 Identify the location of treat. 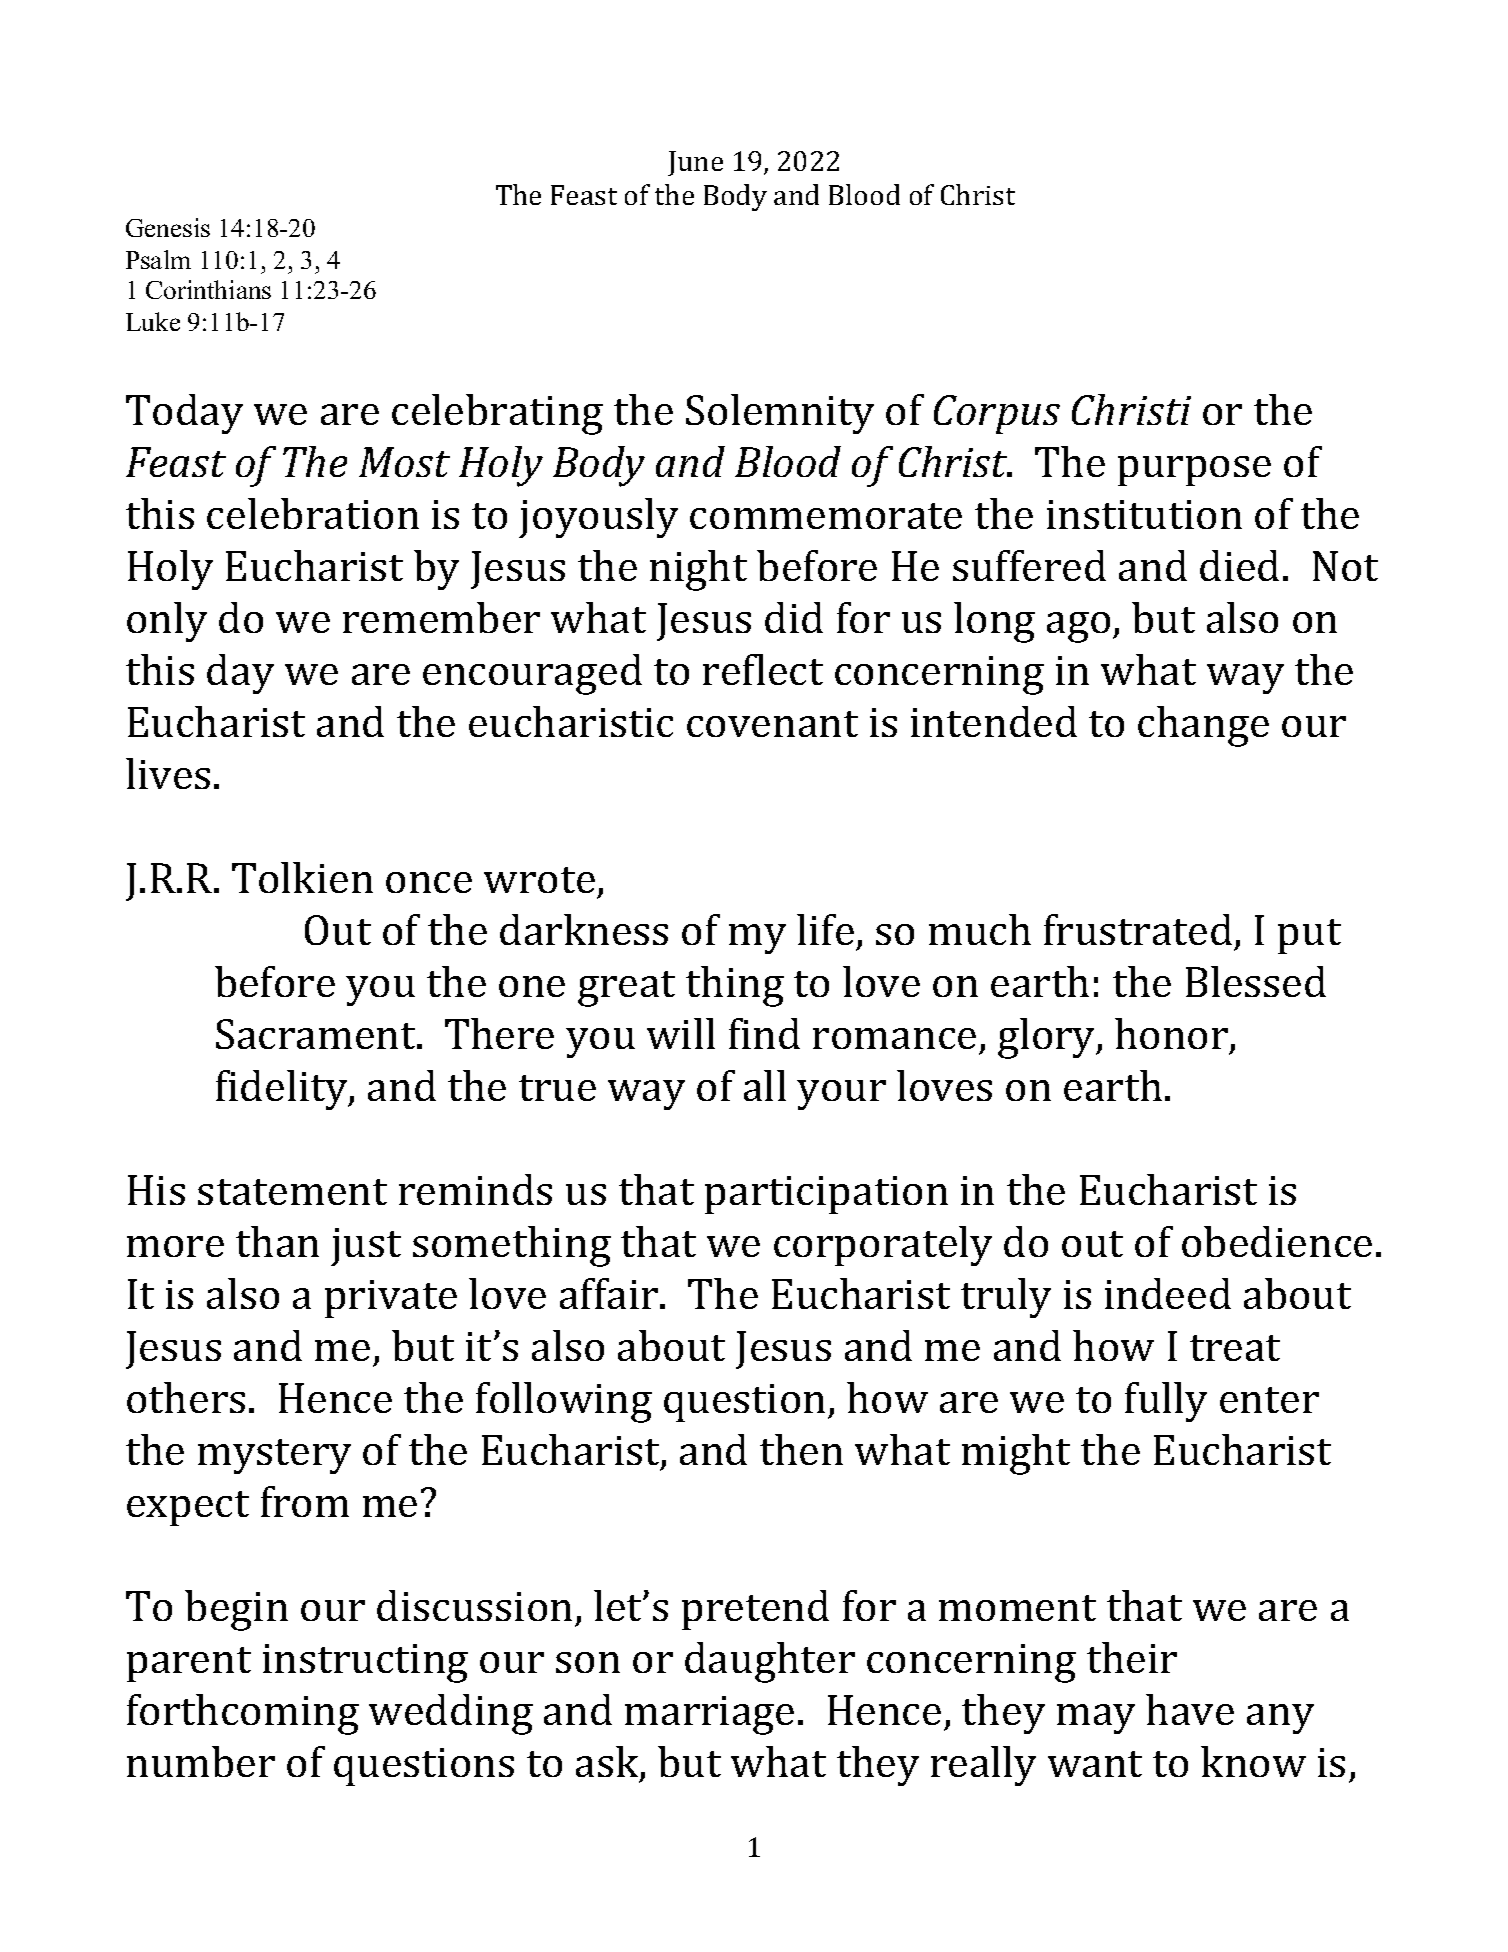
(1235, 1348).
